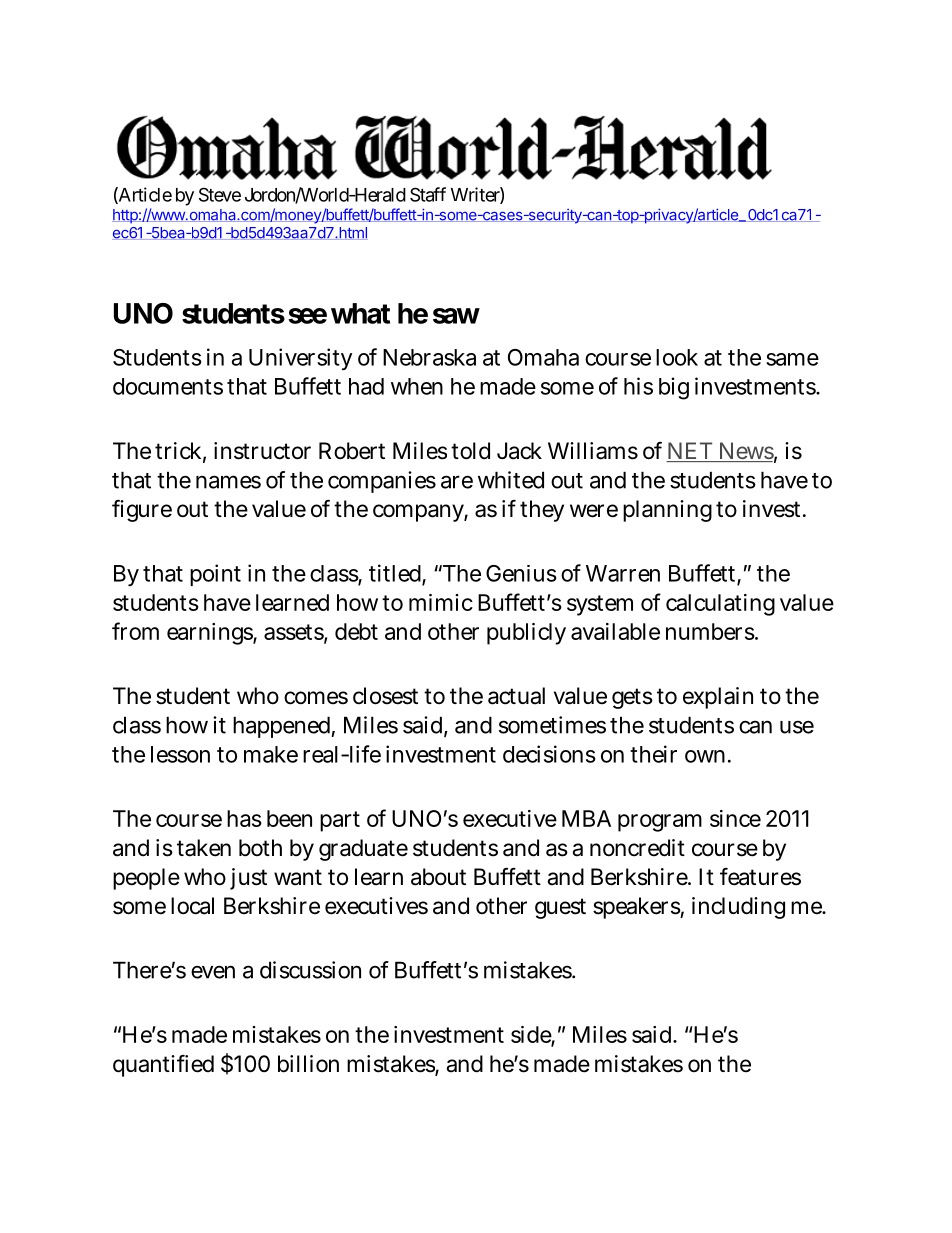  I want to click on names, so click(228, 482).
